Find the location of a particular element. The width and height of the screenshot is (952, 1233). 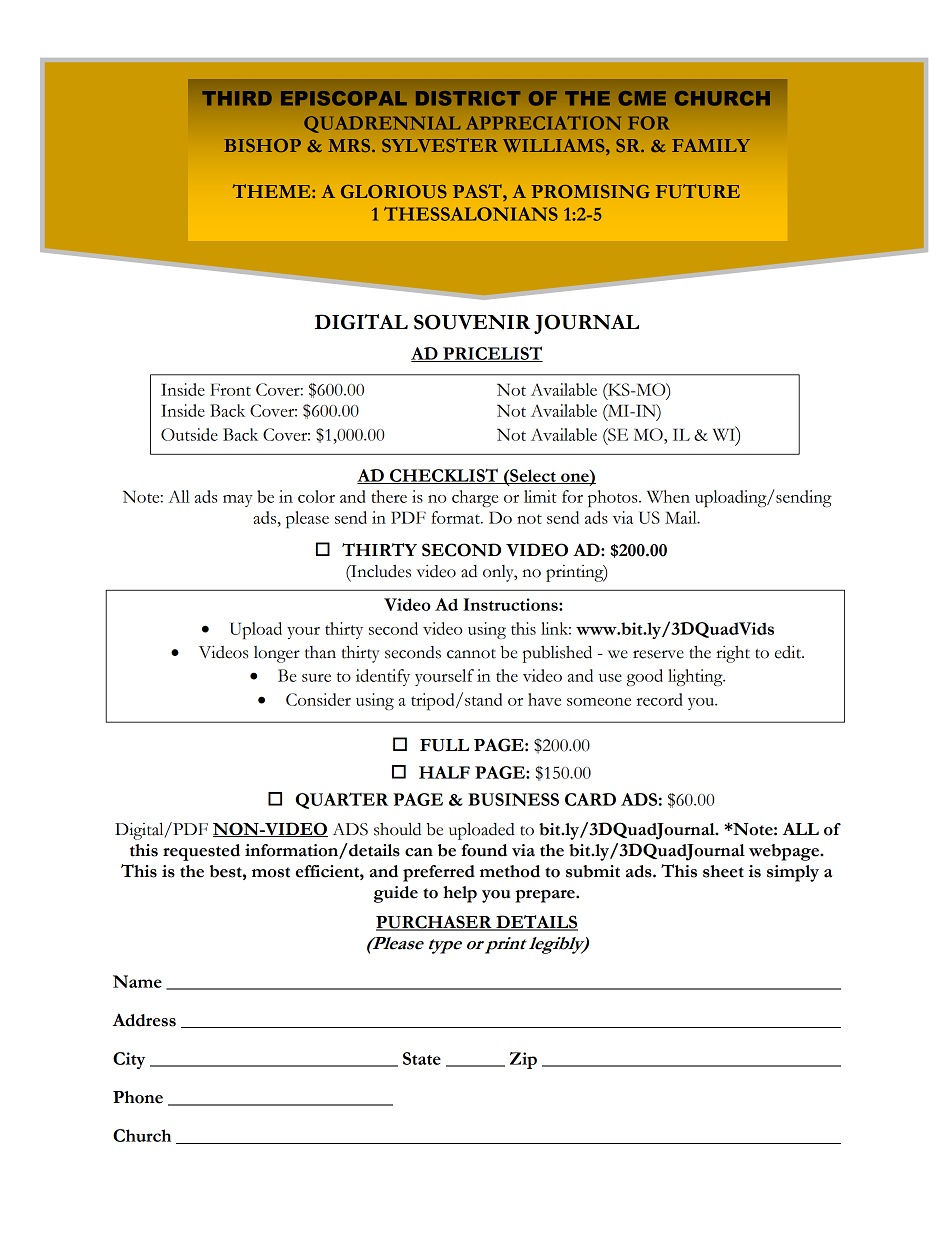

record is located at coordinates (660, 699).
